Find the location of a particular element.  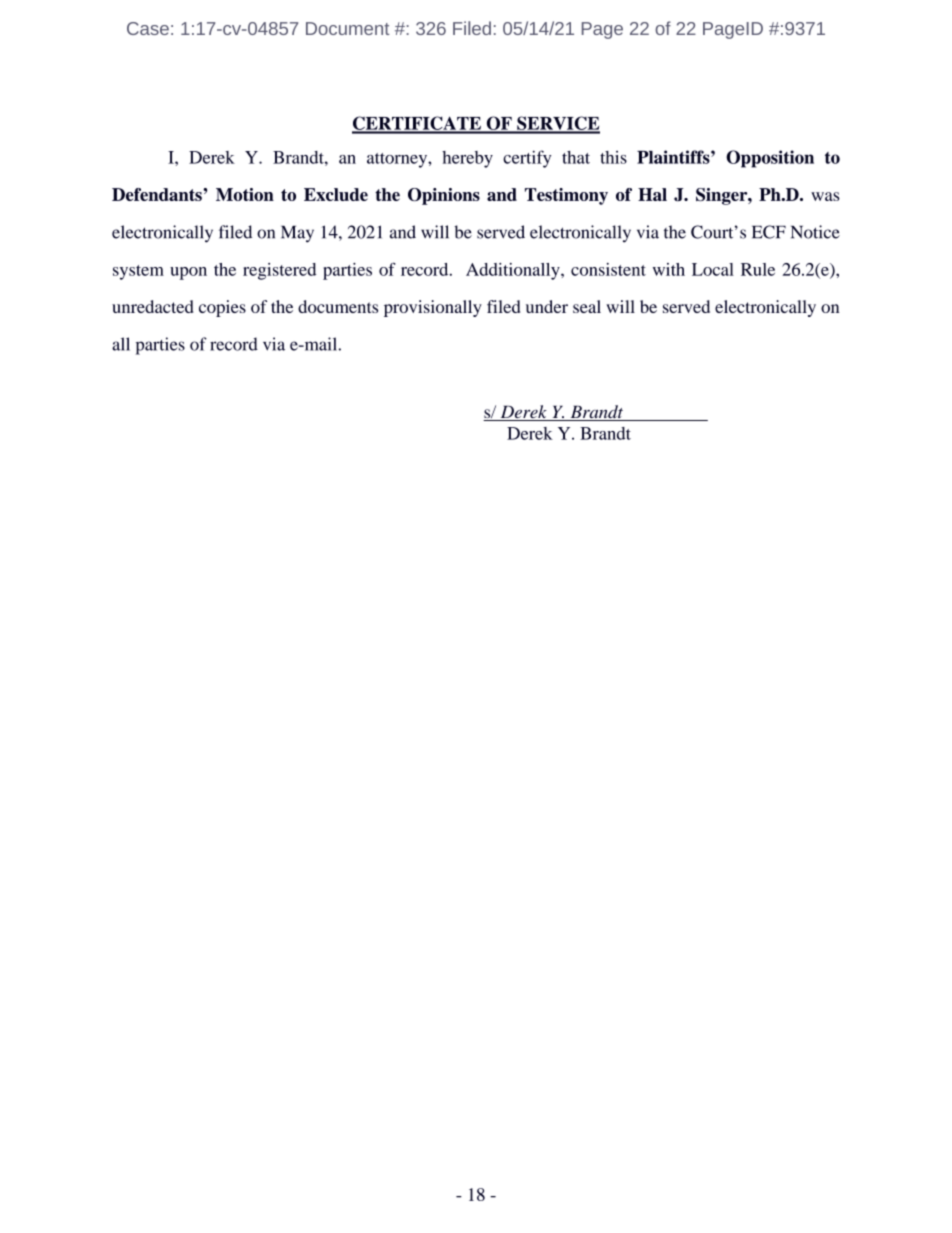

this is located at coordinates (613, 157).
